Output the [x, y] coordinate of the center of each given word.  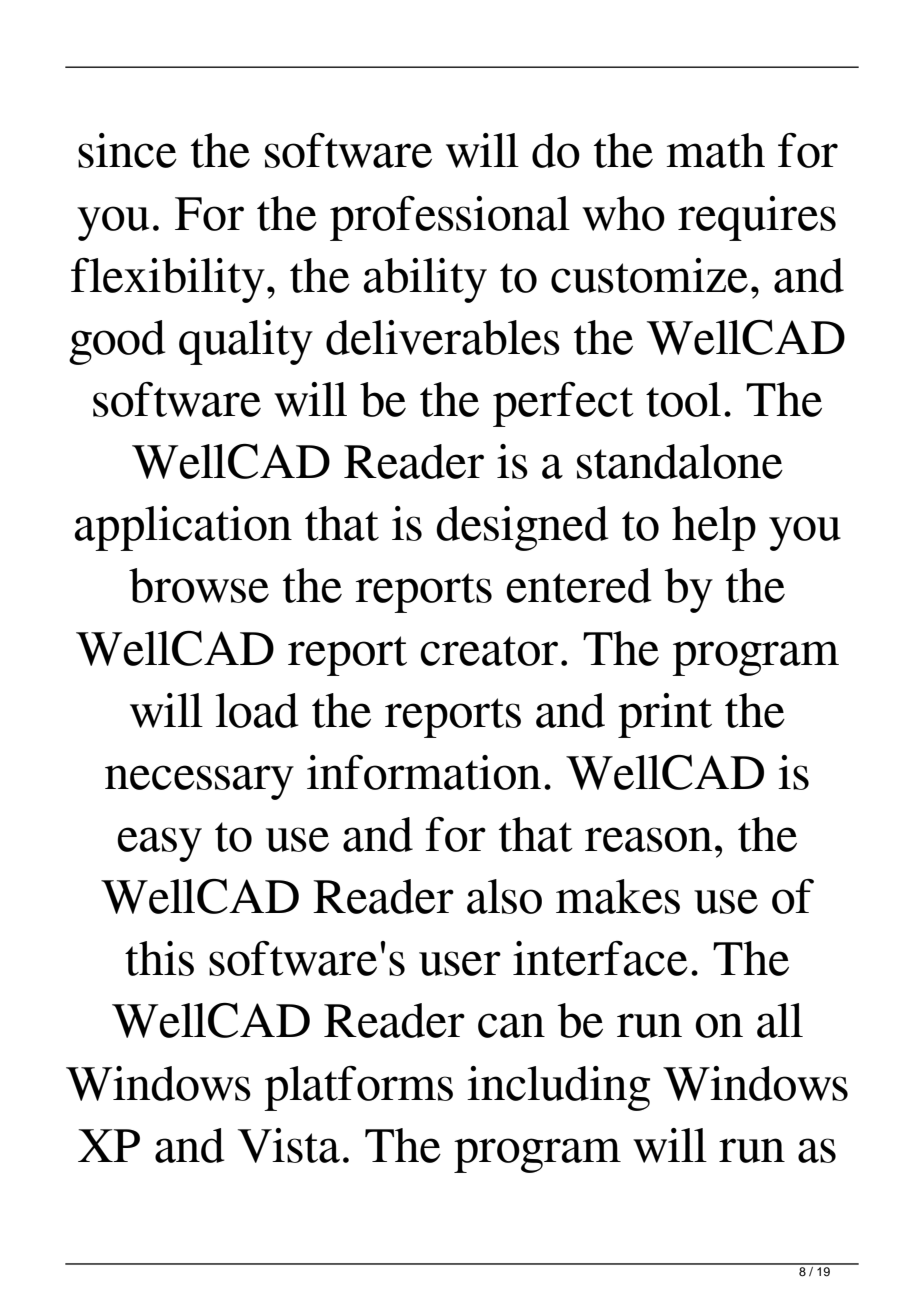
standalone [680, 461]
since [127, 150]
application [183, 528]
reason [649, 839]
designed [522, 528]
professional [450, 218]
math [715, 150]
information [424, 772]
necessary [199, 782]
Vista [289, 1145]
